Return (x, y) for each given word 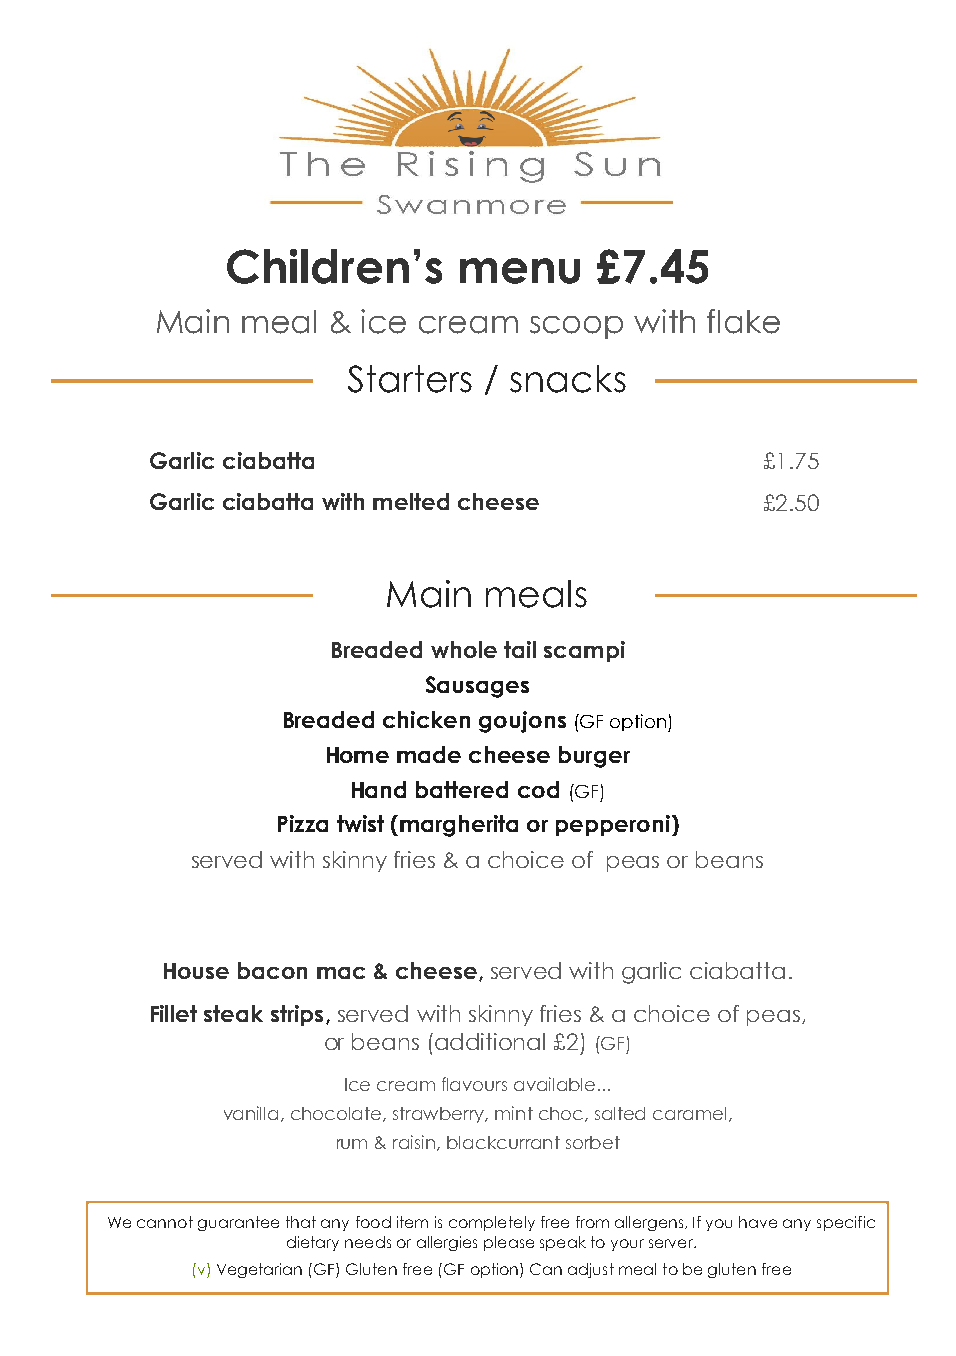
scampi (584, 651)
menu (520, 271)
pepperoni (613, 825)
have (758, 1222)
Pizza (303, 823)
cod (538, 789)
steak (233, 1013)
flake (743, 321)
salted (620, 1113)
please (509, 1243)
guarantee (238, 1223)
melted (411, 501)
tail (520, 649)
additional (490, 1041)
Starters (410, 379)
